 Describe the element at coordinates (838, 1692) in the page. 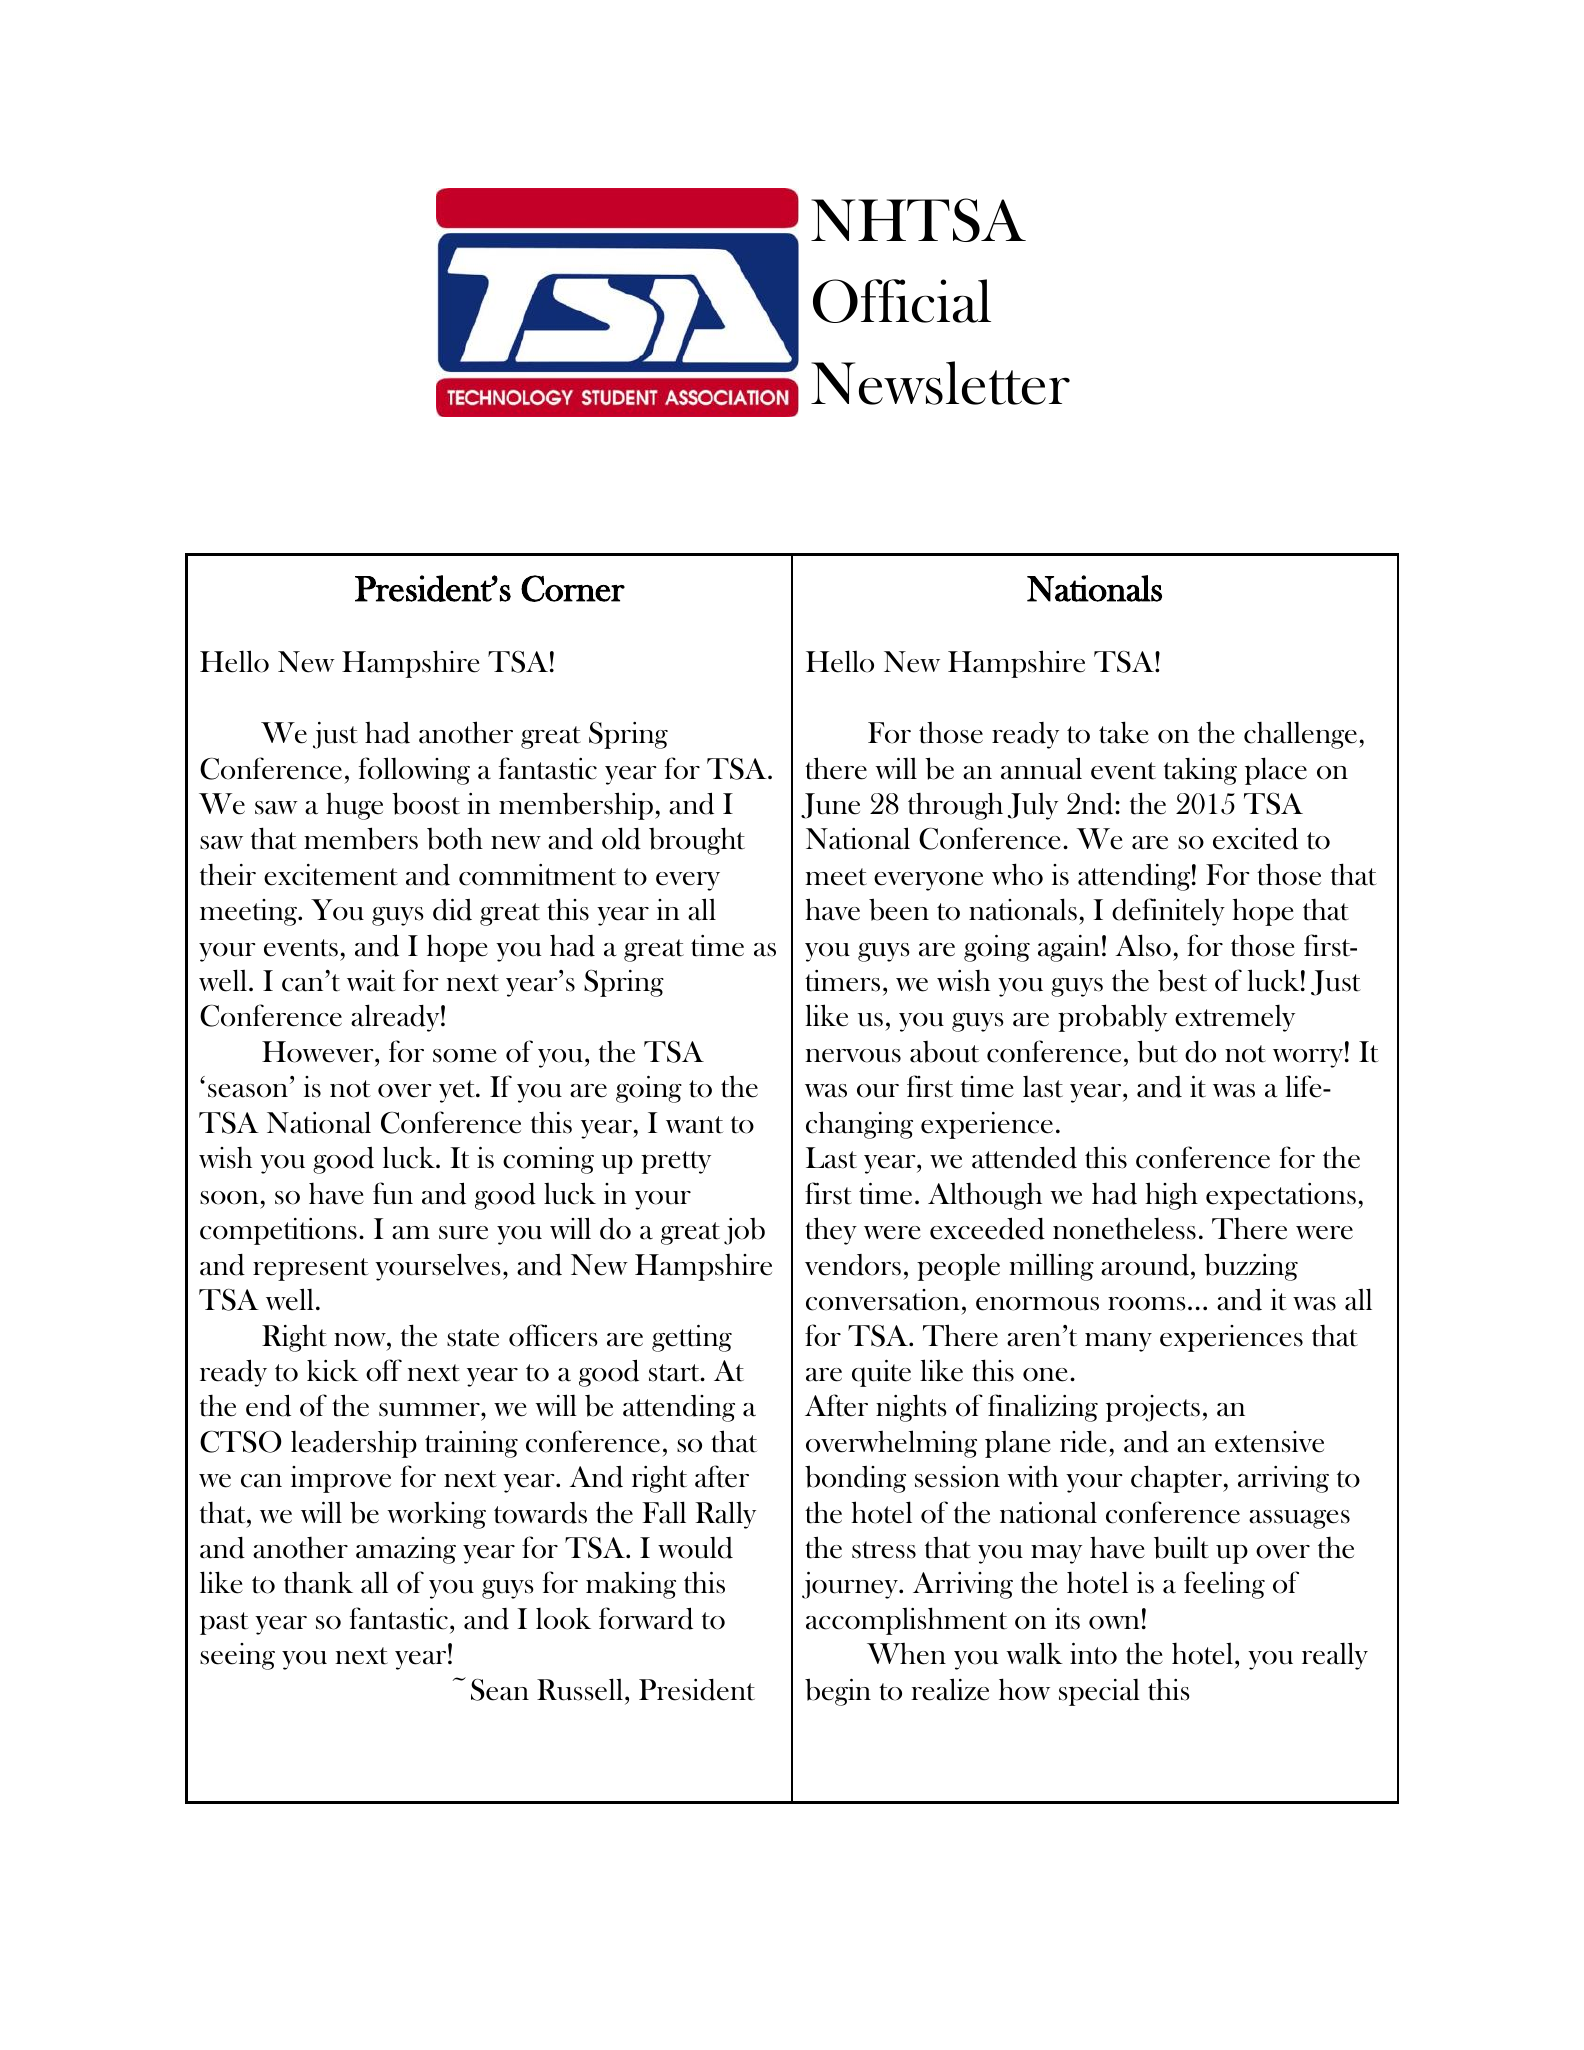

I see `begin` at that location.
